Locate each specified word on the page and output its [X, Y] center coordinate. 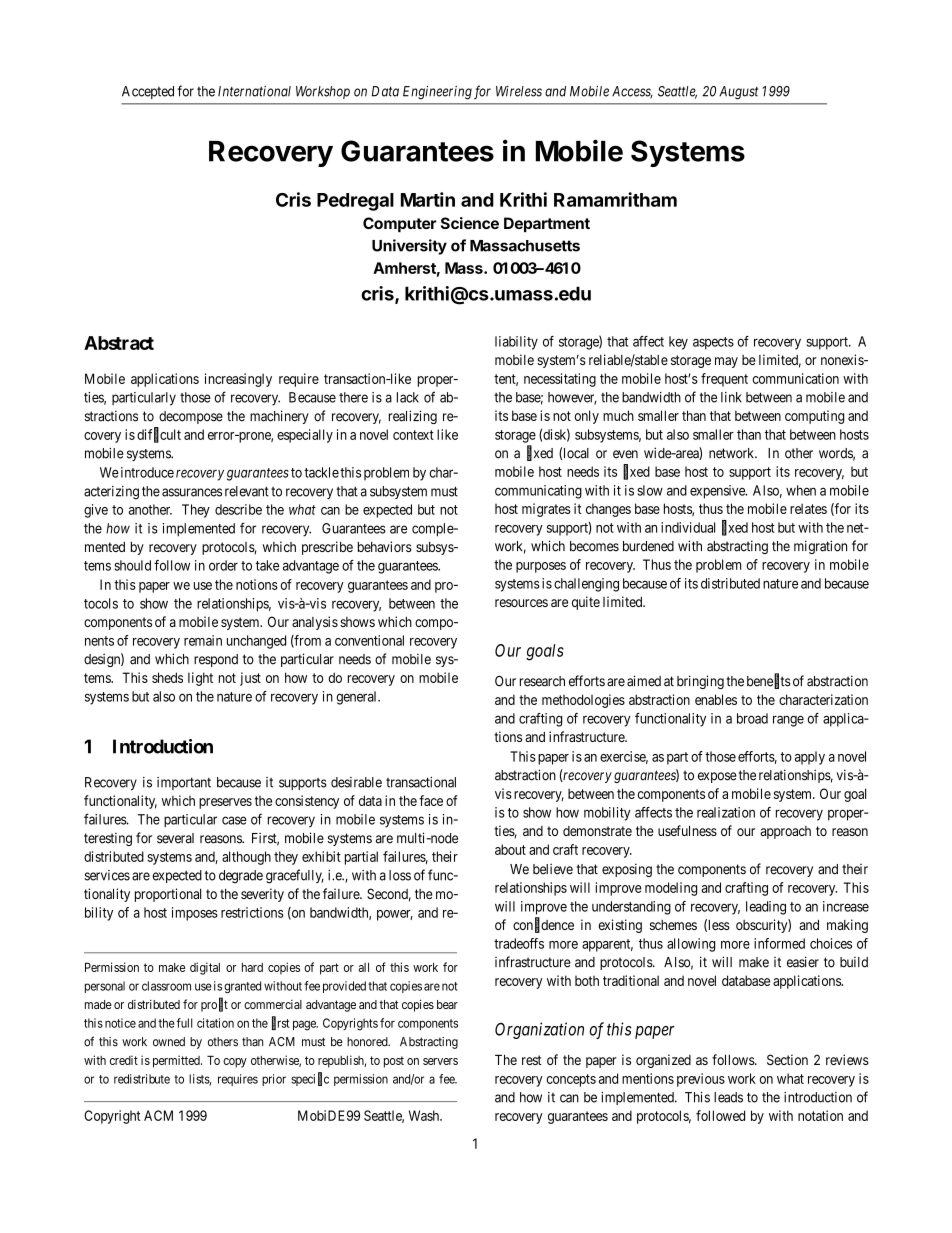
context [413, 435]
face [431, 800]
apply [810, 758]
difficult [159, 435]
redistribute [142, 1079]
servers [440, 1061]
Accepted [148, 92]
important [184, 783]
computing [814, 417]
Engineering [437, 93]
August [739, 93]
